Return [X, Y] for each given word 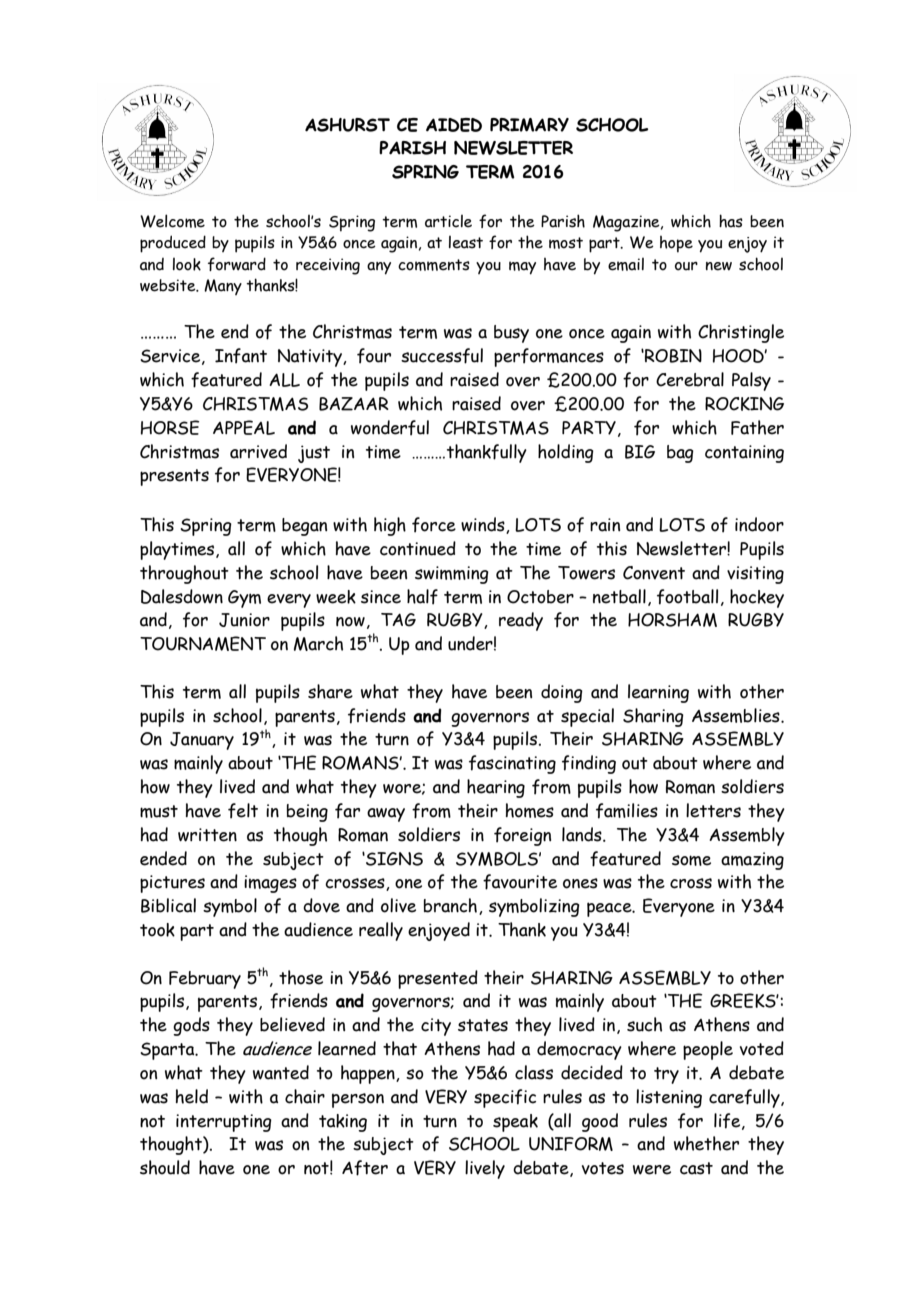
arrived [258, 451]
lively [485, 1169]
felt [243, 811]
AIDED [454, 125]
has [731, 221]
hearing [496, 788]
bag [680, 454]
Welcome [172, 221]
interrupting [224, 1123]
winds [484, 525]
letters [713, 810]
